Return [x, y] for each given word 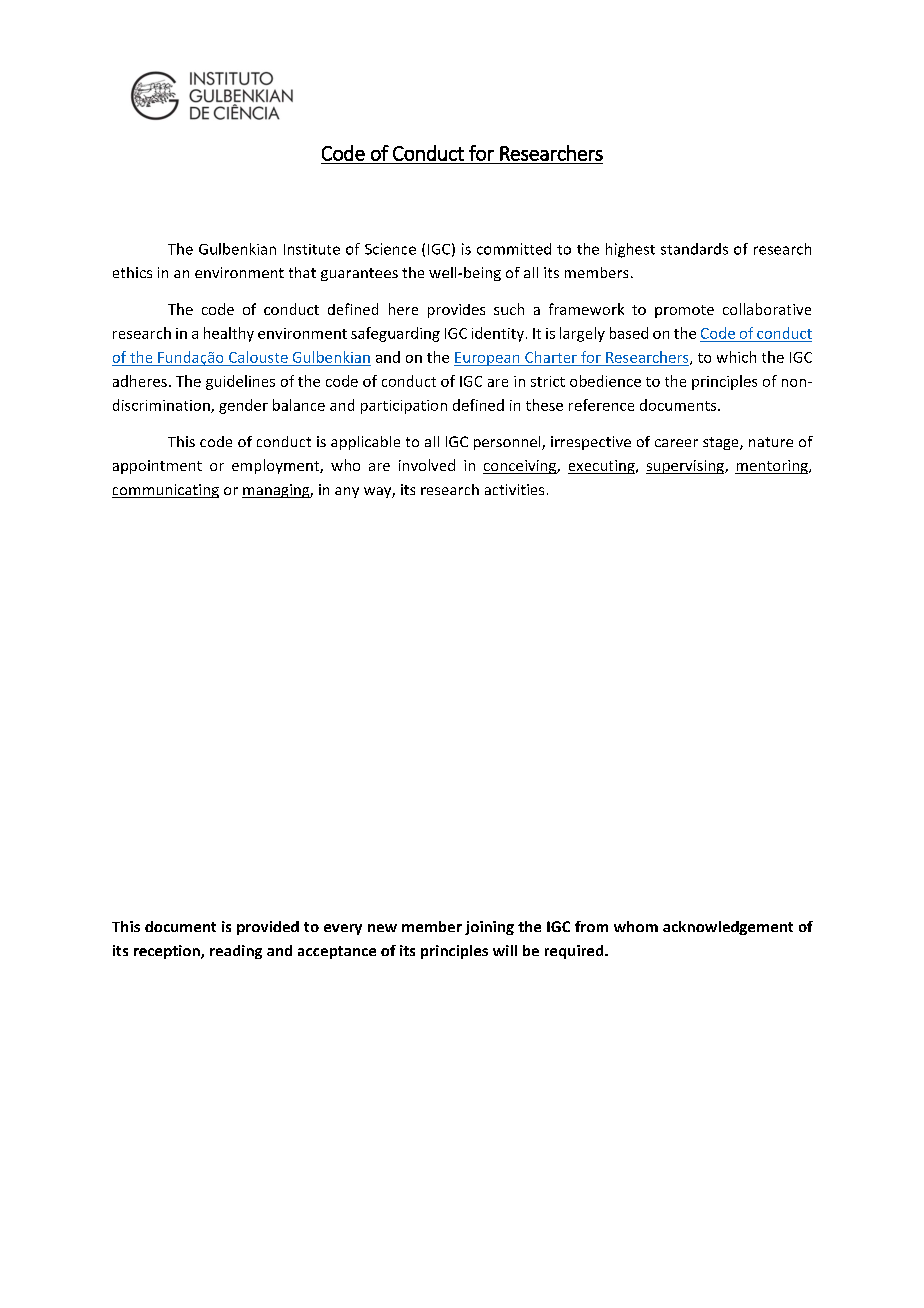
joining [489, 928]
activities [514, 489]
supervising [686, 467]
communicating [165, 491]
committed [514, 249]
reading [236, 952]
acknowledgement [728, 928]
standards [694, 249]
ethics [132, 272]
